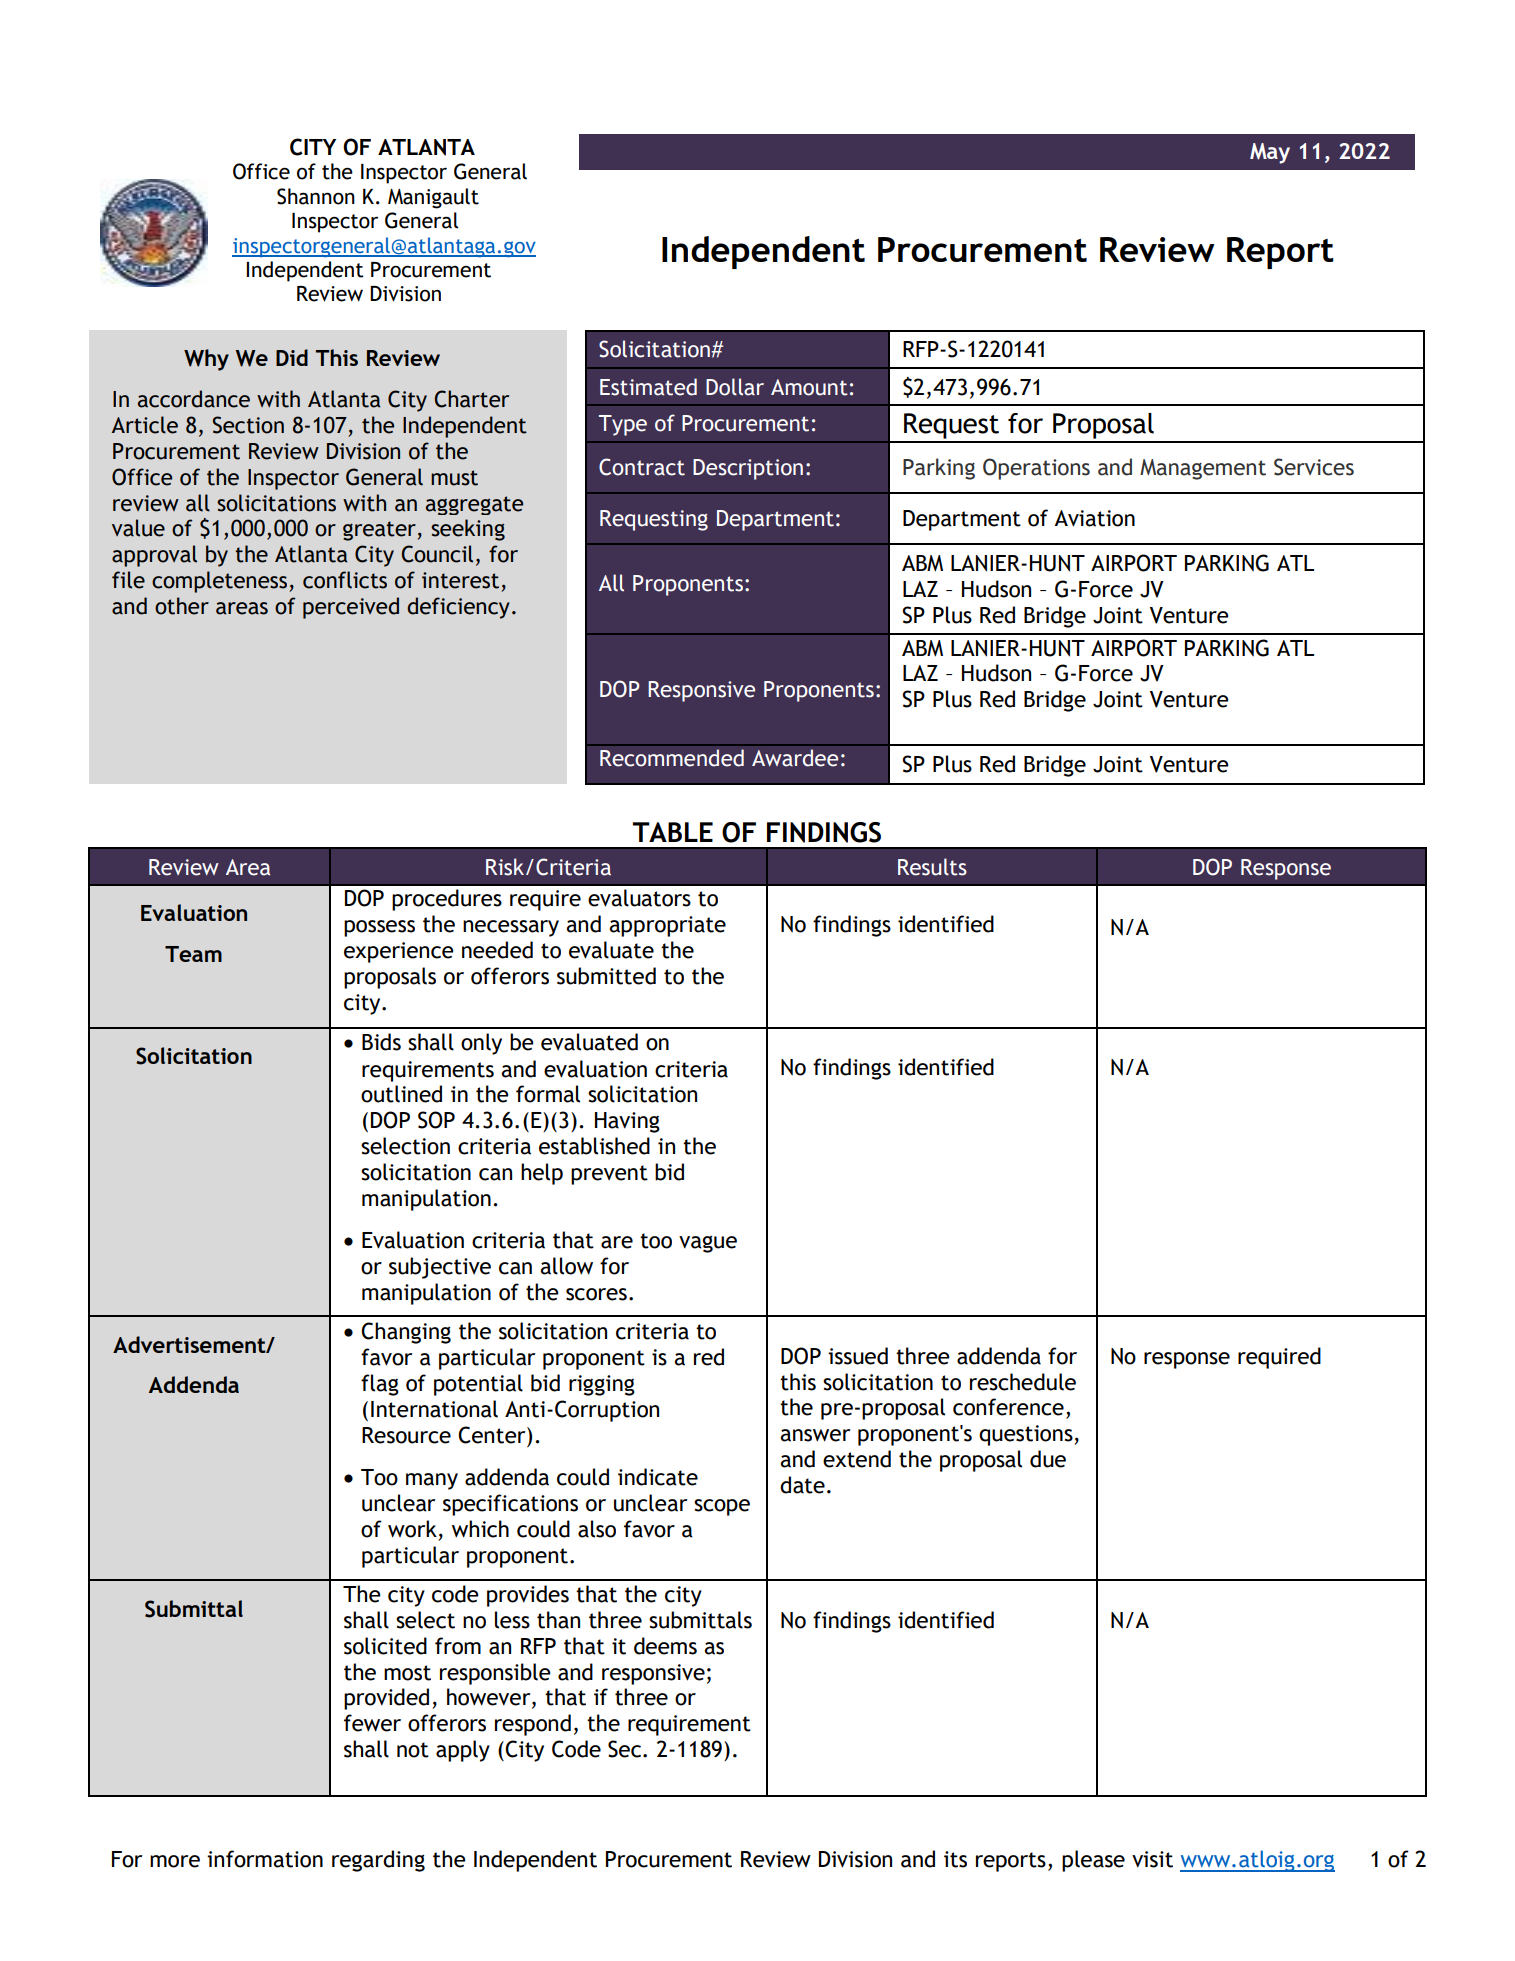 The height and width of the screenshot is (1961, 1515). I want to click on flag, so click(380, 1385).
